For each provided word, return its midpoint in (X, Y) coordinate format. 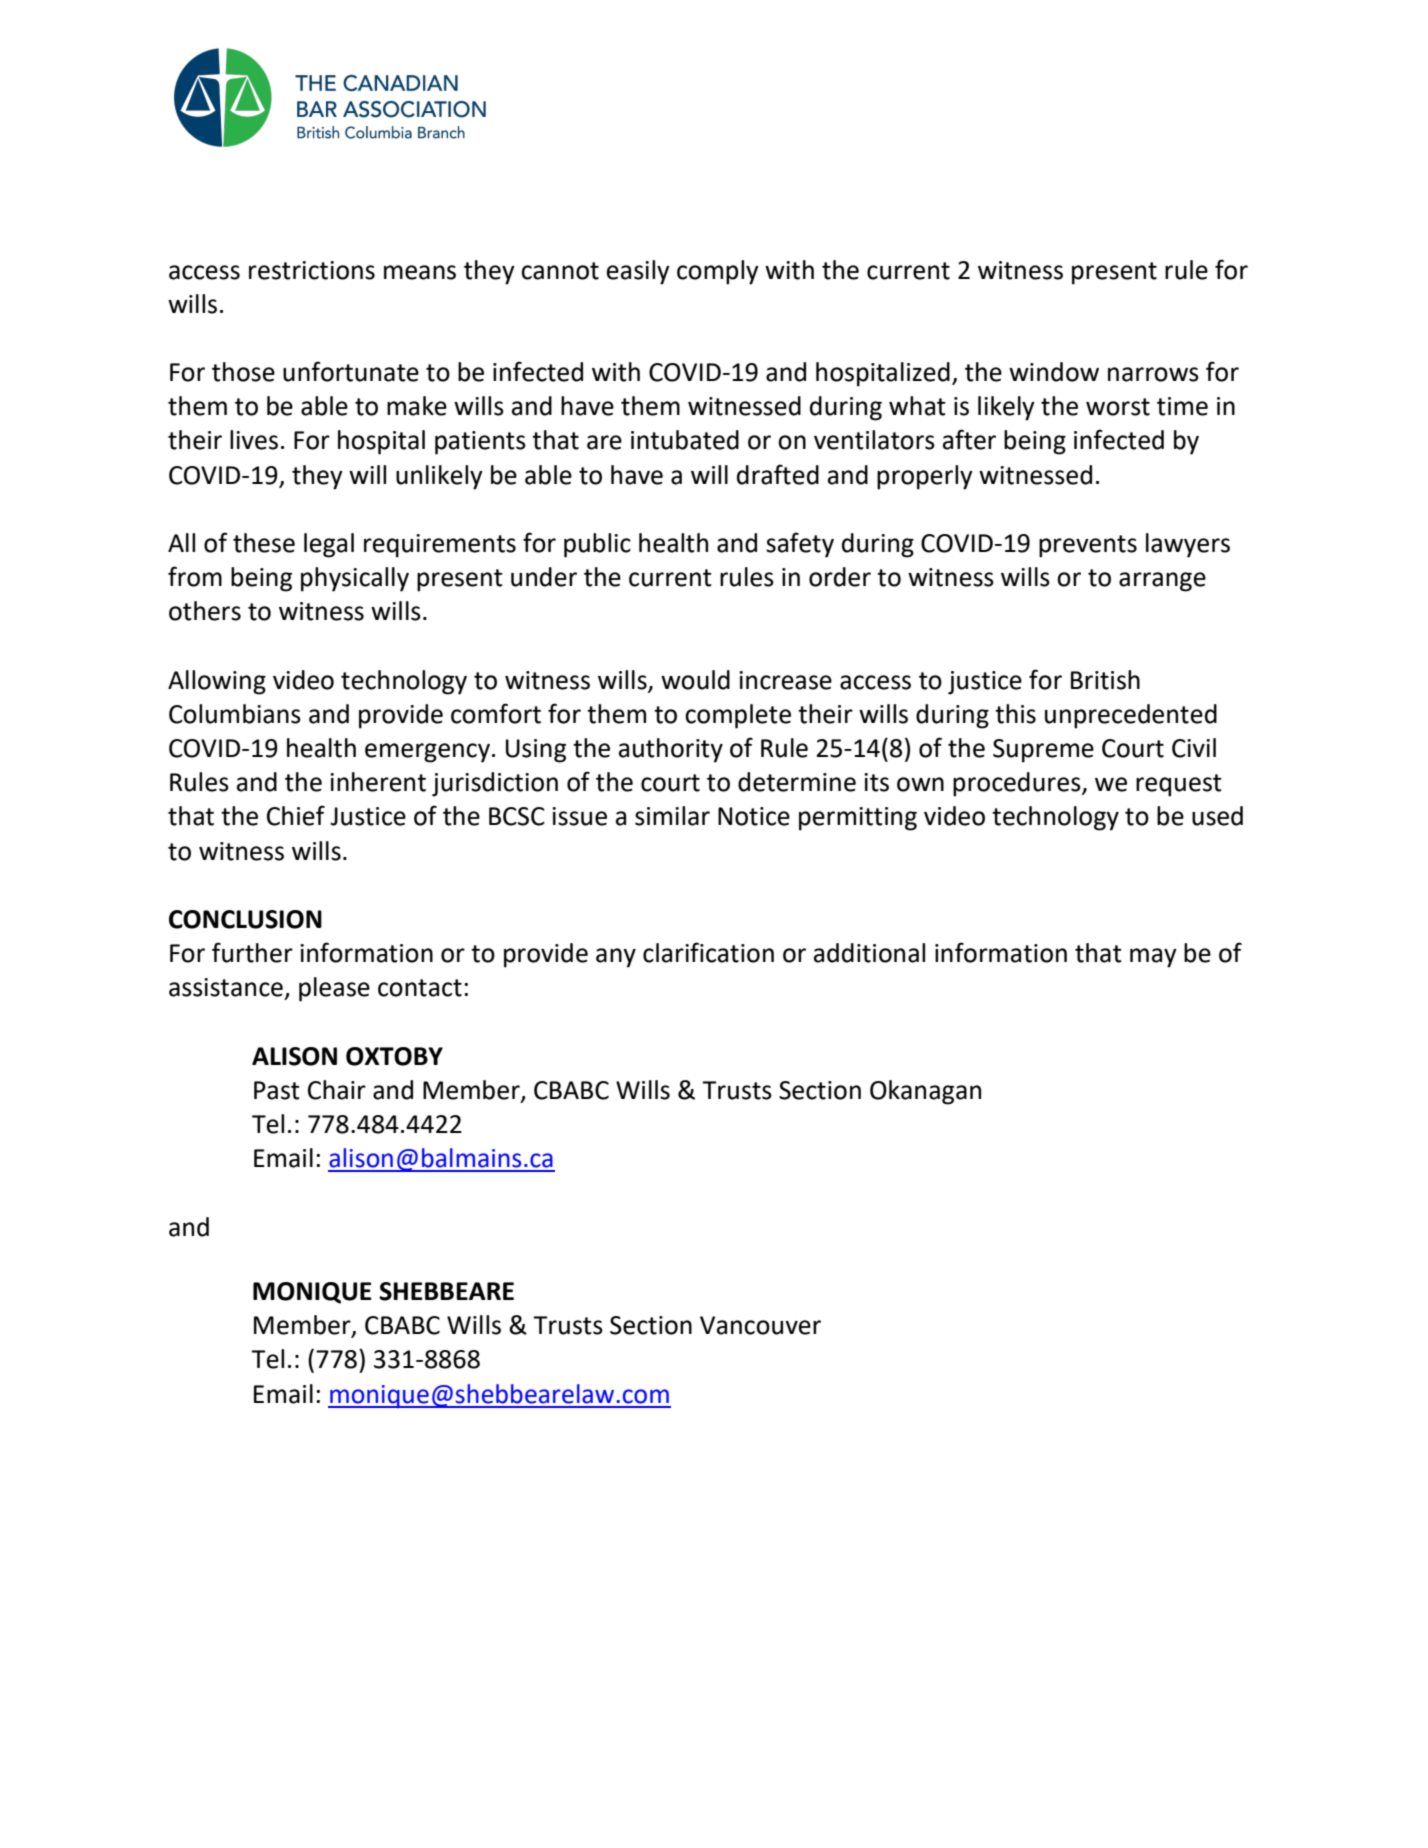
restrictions (312, 270)
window (1054, 372)
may (1153, 958)
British (1105, 680)
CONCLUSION (245, 919)
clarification (708, 952)
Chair (337, 1090)
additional (869, 953)
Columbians (235, 714)
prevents (1088, 546)
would (695, 680)
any (616, 958)
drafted (778, 474)
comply (718, 272)
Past (277, 1090)
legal (329, 545)
